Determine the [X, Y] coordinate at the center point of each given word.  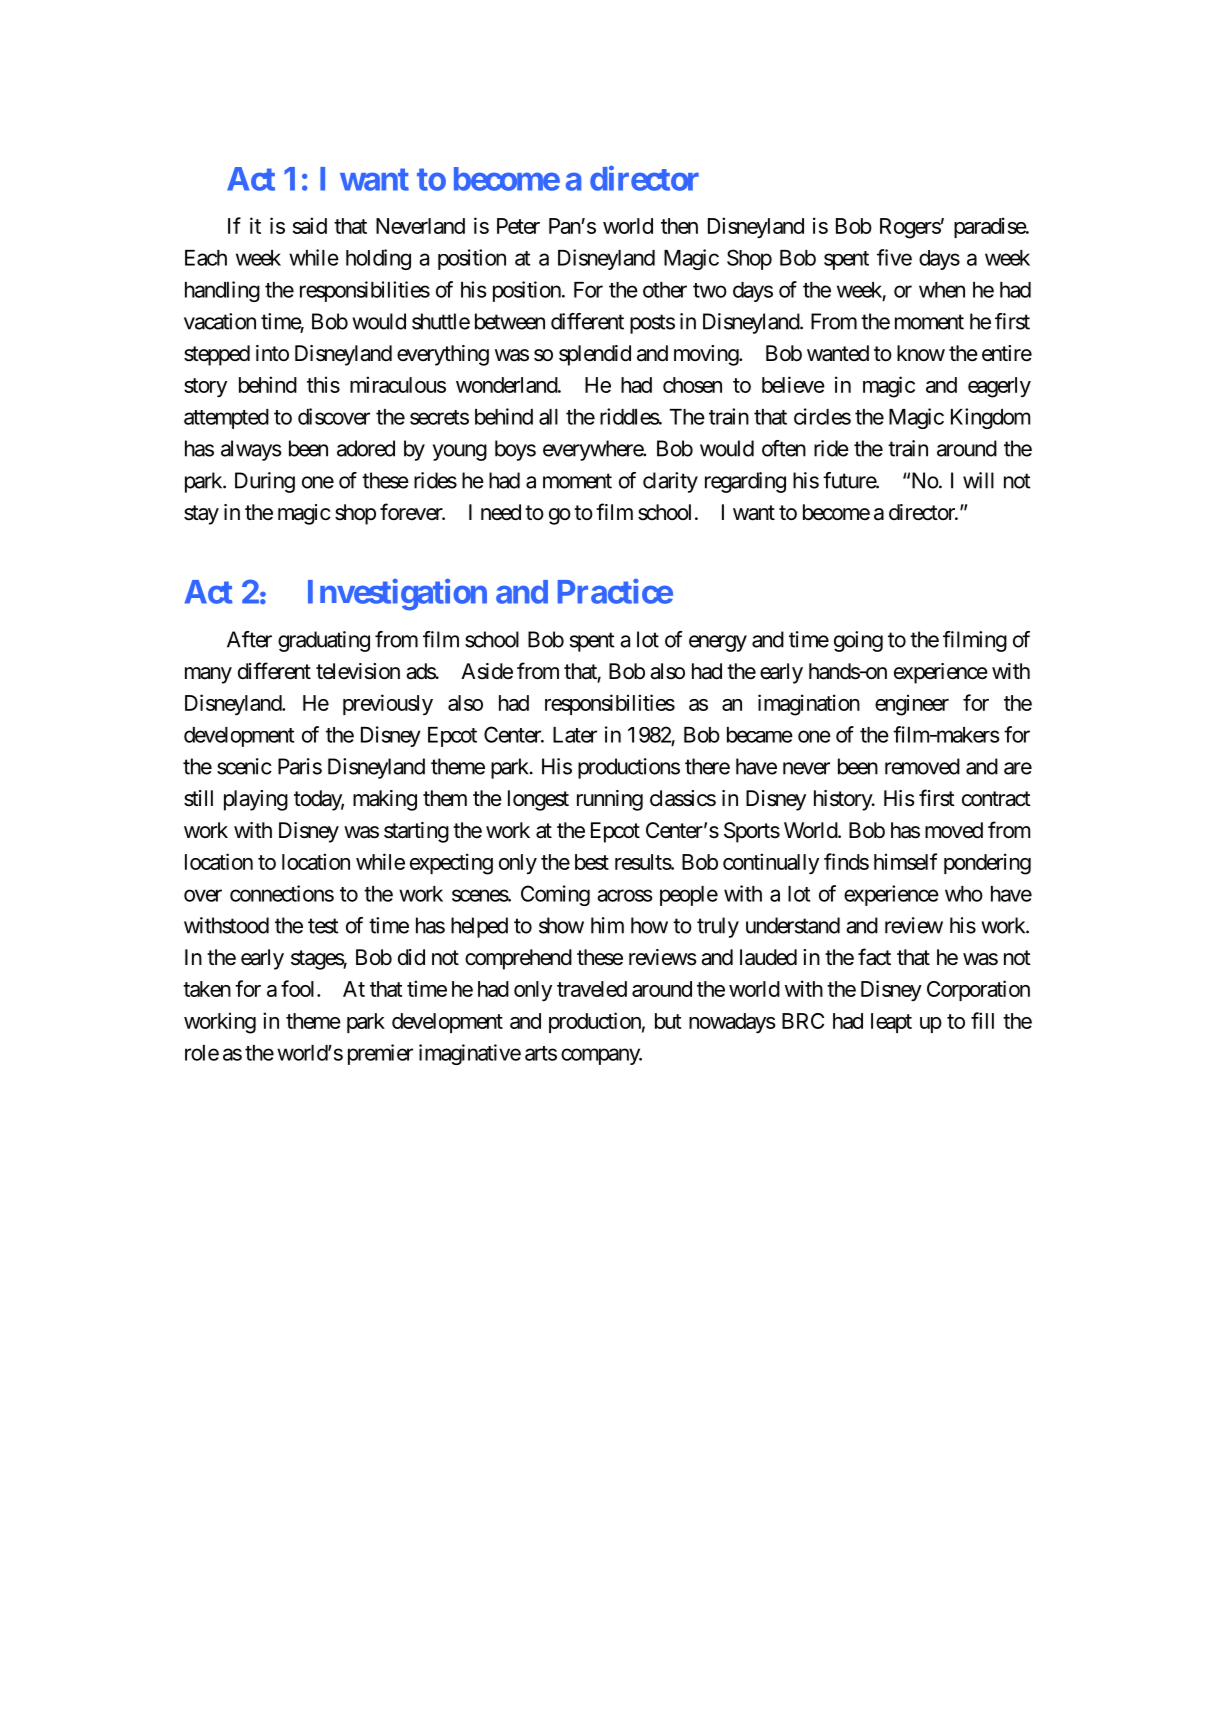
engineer [912, 705]
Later [575, 735]
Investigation [397, 594]
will [978, 480]
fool [299, 988]
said [310, 225]
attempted [226, 419]
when [942, 290]
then [679, 226]
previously [388, 704]
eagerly [999, 387]
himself [905, 861]
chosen [692, 385]
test [323, 926]
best [592, 862]
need [501, 512]
